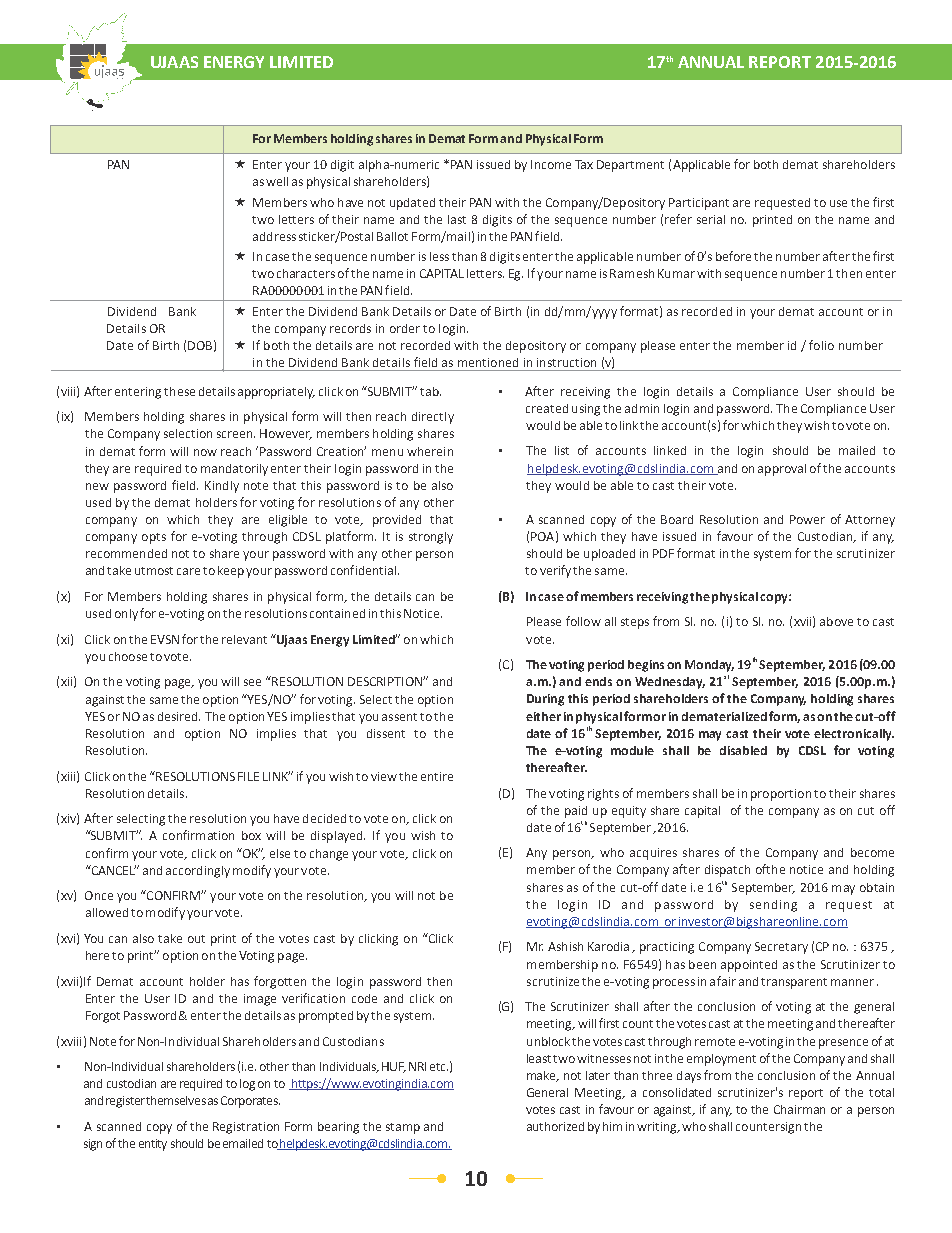  What do you see at coordinates (176, 1100) in the screenshot?
I see `themselves` at bounding box center [176, 1100].
